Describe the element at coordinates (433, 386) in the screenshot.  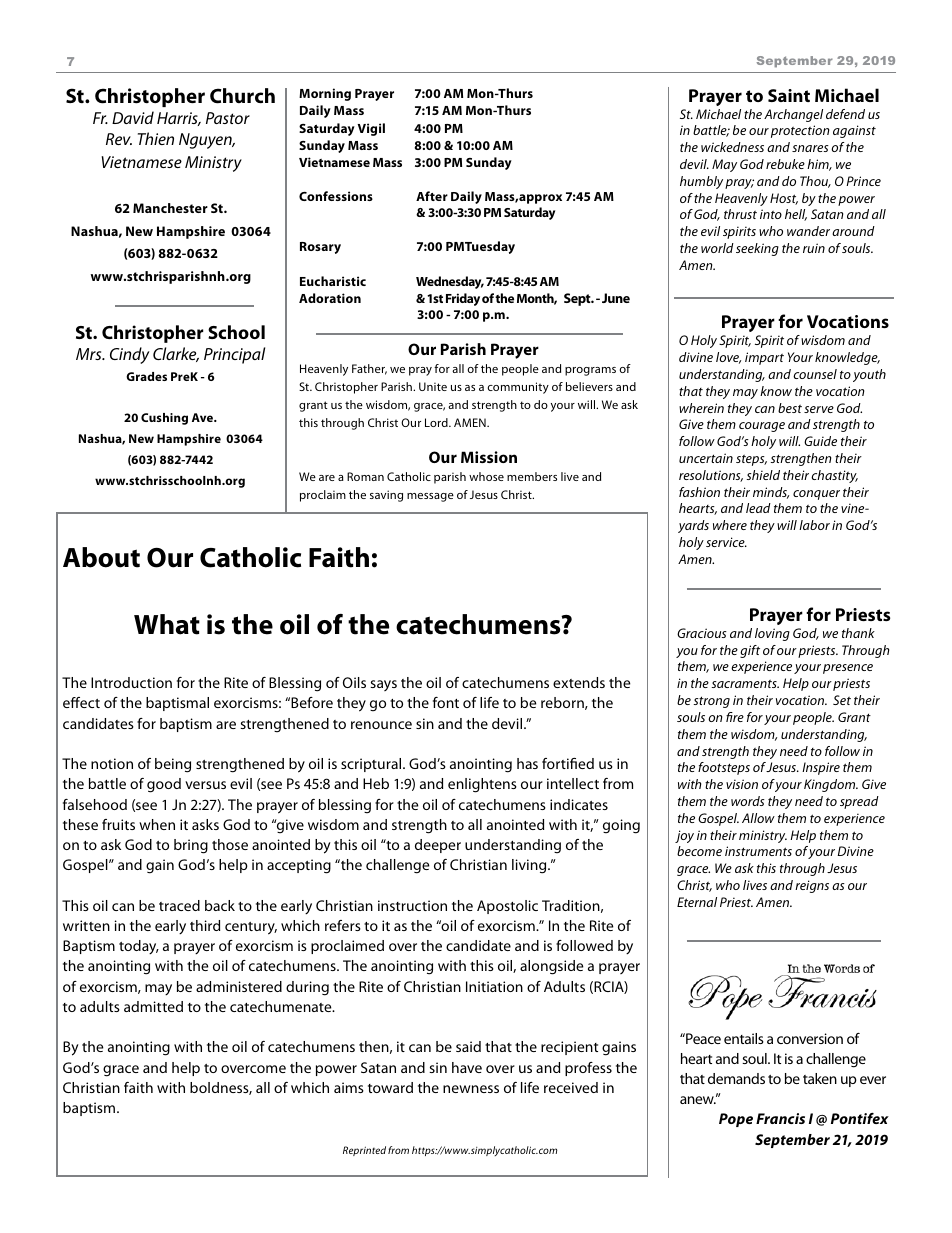
I see `Unite` at that location.
